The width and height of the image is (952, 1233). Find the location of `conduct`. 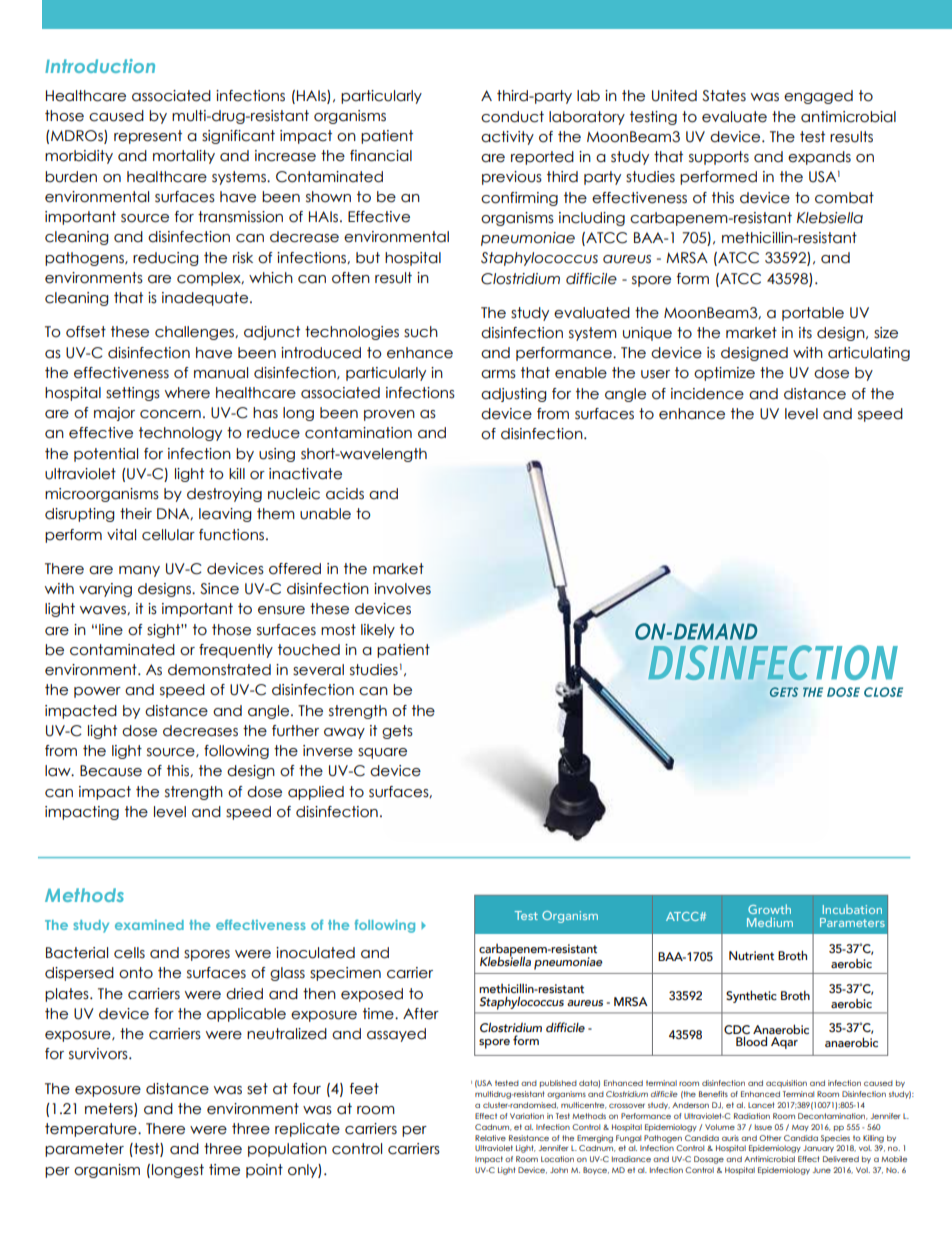

conduct is located at coordinates (512, 117).
